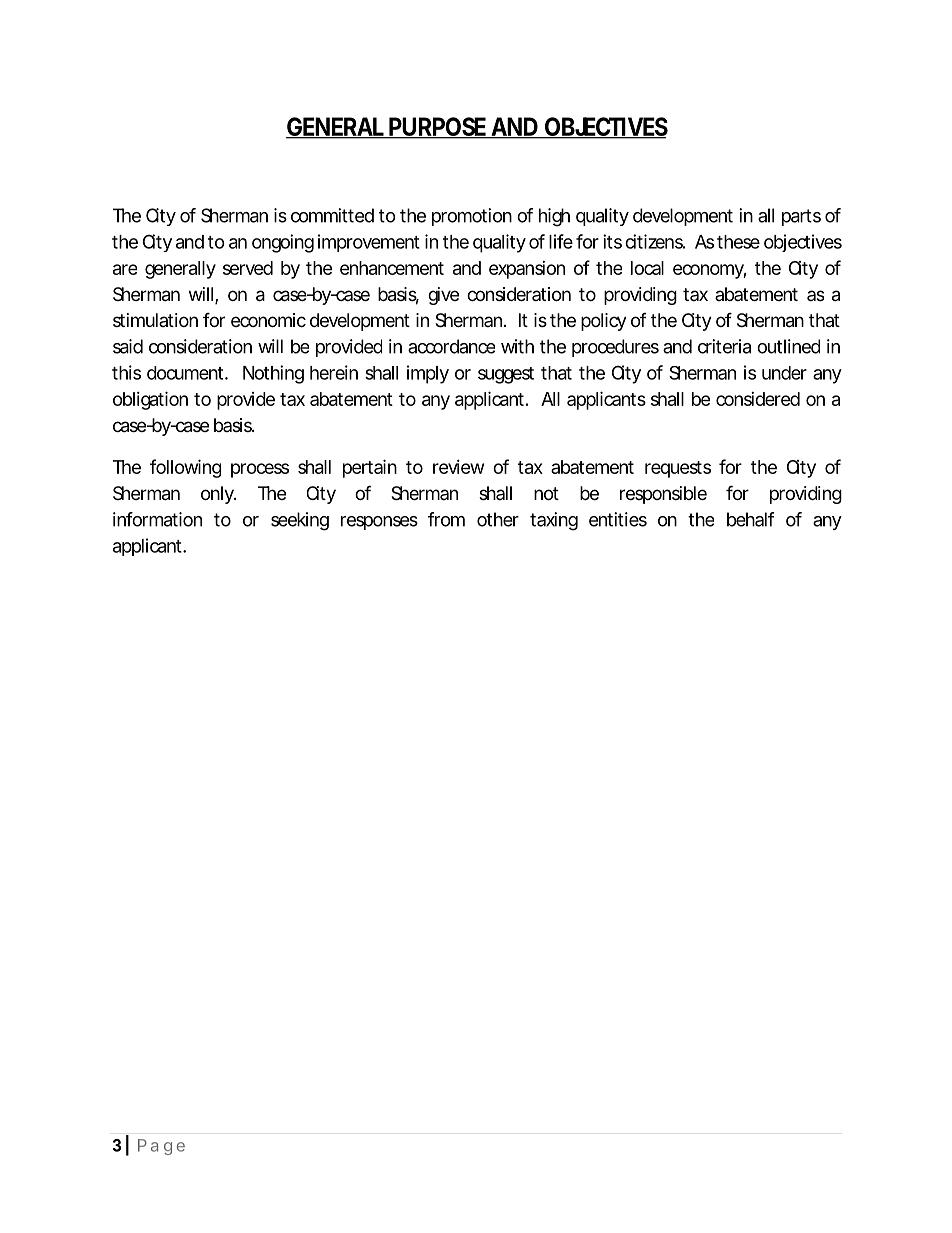  Describe the element at coordinates (155, 320) in the page. I see `stimulation` at that location.
